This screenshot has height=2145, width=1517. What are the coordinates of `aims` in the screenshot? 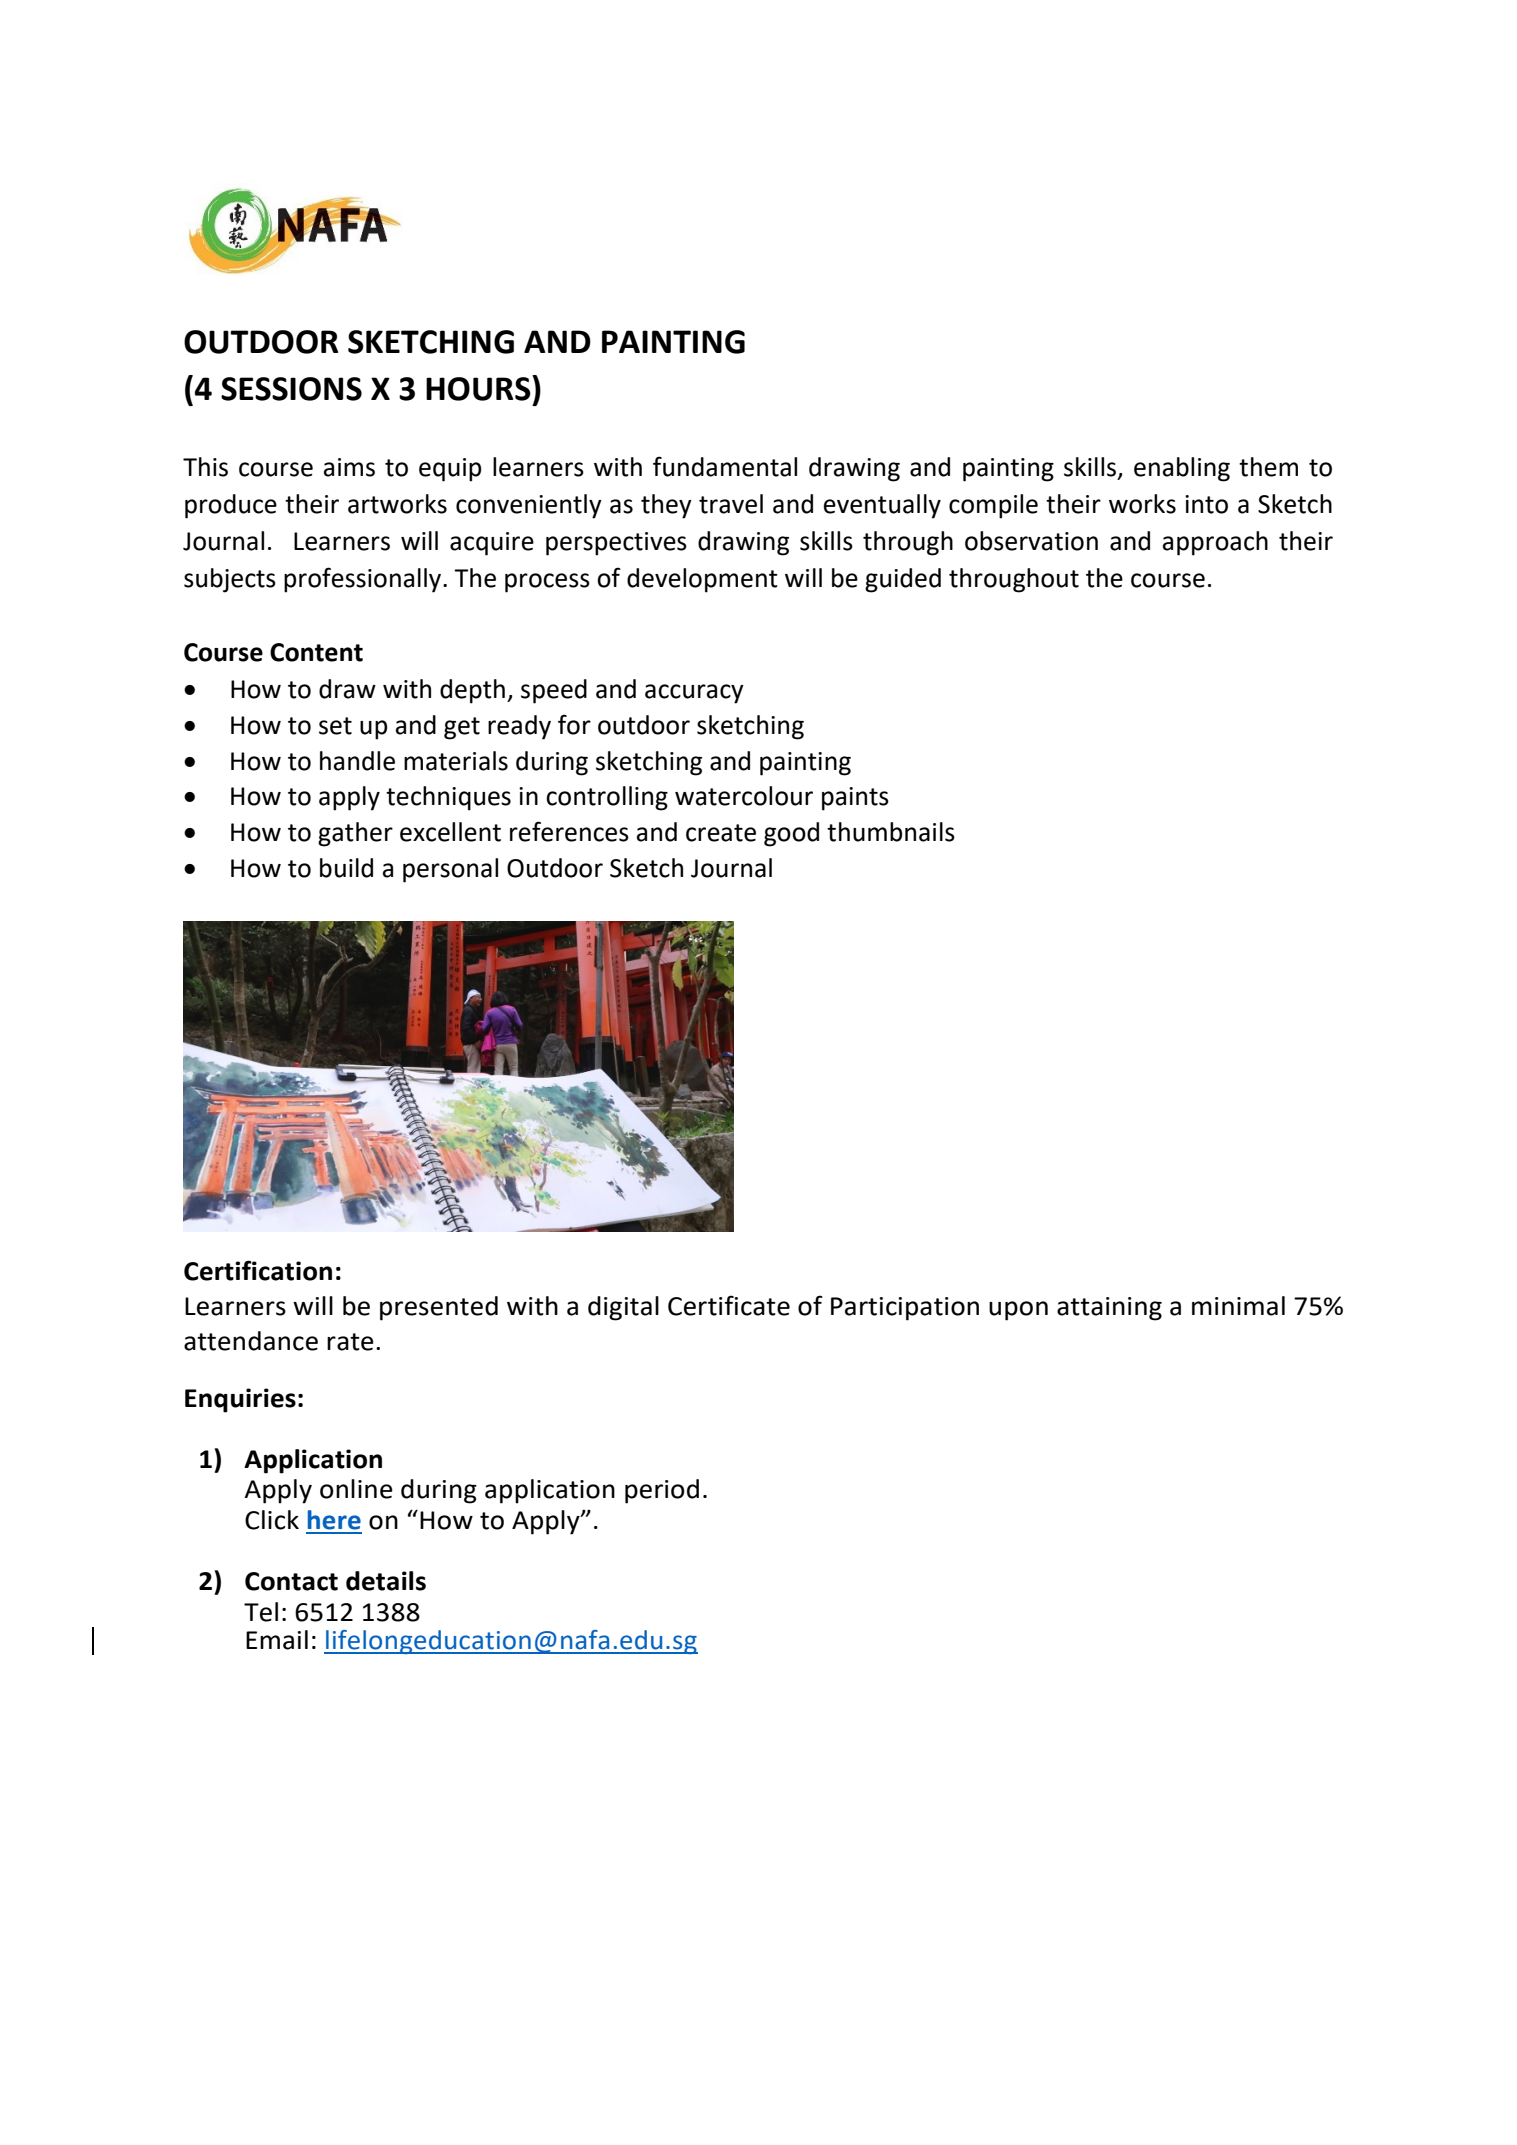 It's located at (349, 467).
